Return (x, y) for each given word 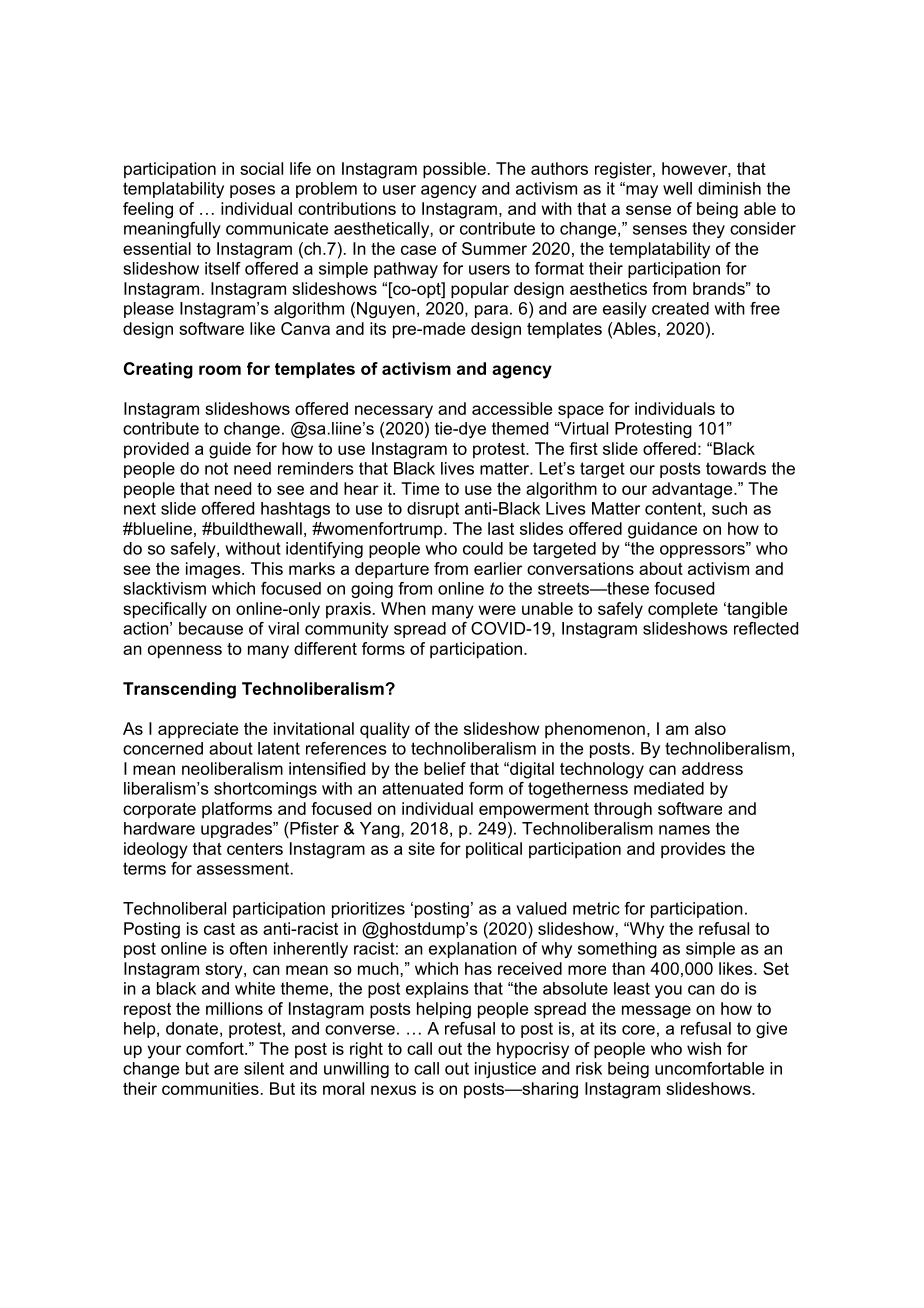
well (677, 188)
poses (252, 191)
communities (210, 1088)
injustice (505, 1070)
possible (454, 170)
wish (704, 1048)
